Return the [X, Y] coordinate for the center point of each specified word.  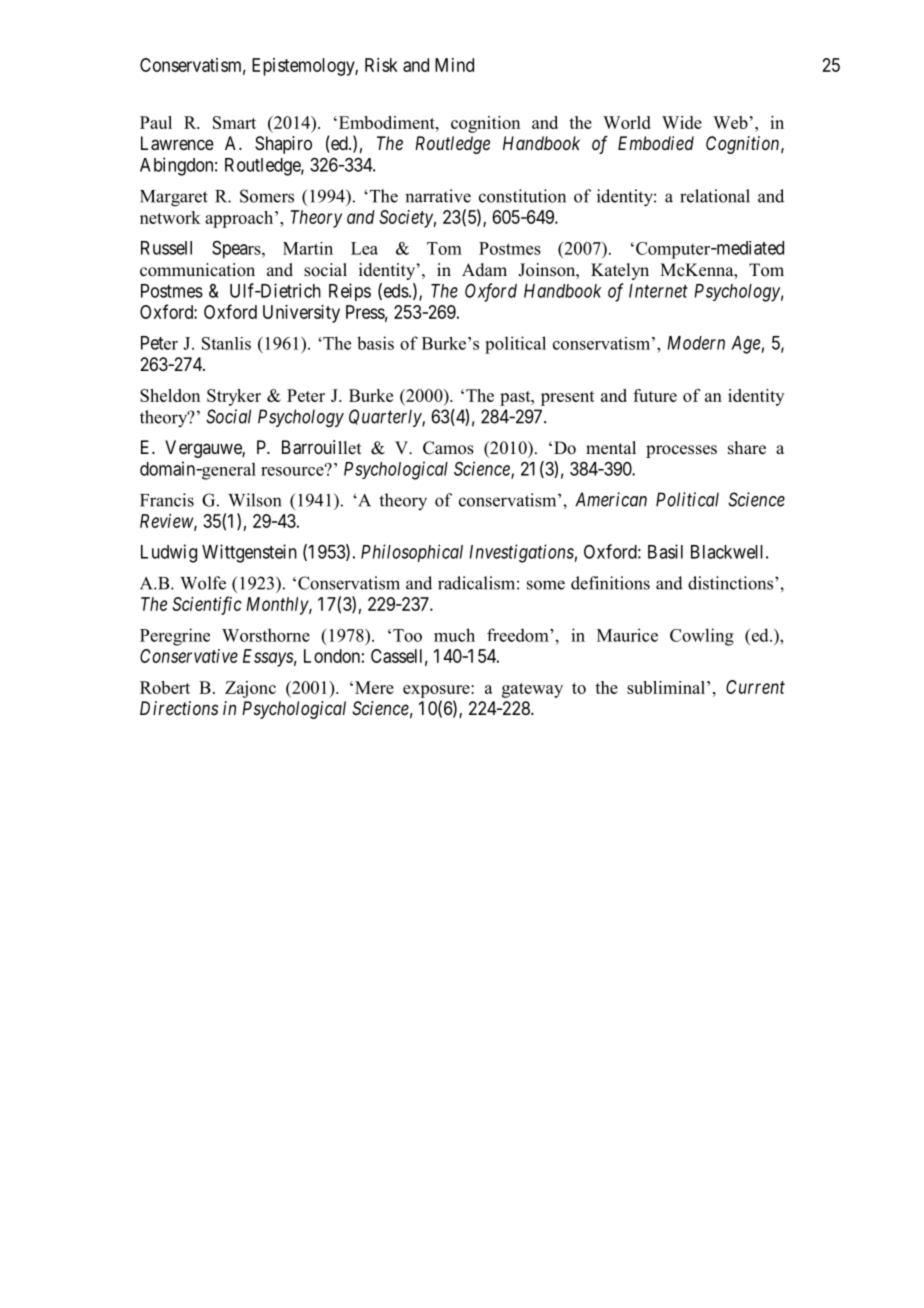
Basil [665, 551]
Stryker [234, 397]
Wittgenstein [249, 553]
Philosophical [412, 553]
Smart [234, 122]
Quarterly [386, 418]
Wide [682, 122]
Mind [454, 65]
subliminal [666, 687]
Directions [179, 708]
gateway [532, 690]
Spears [237, 250]
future [655, 395]
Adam [484, 270]
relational [715, 196]
